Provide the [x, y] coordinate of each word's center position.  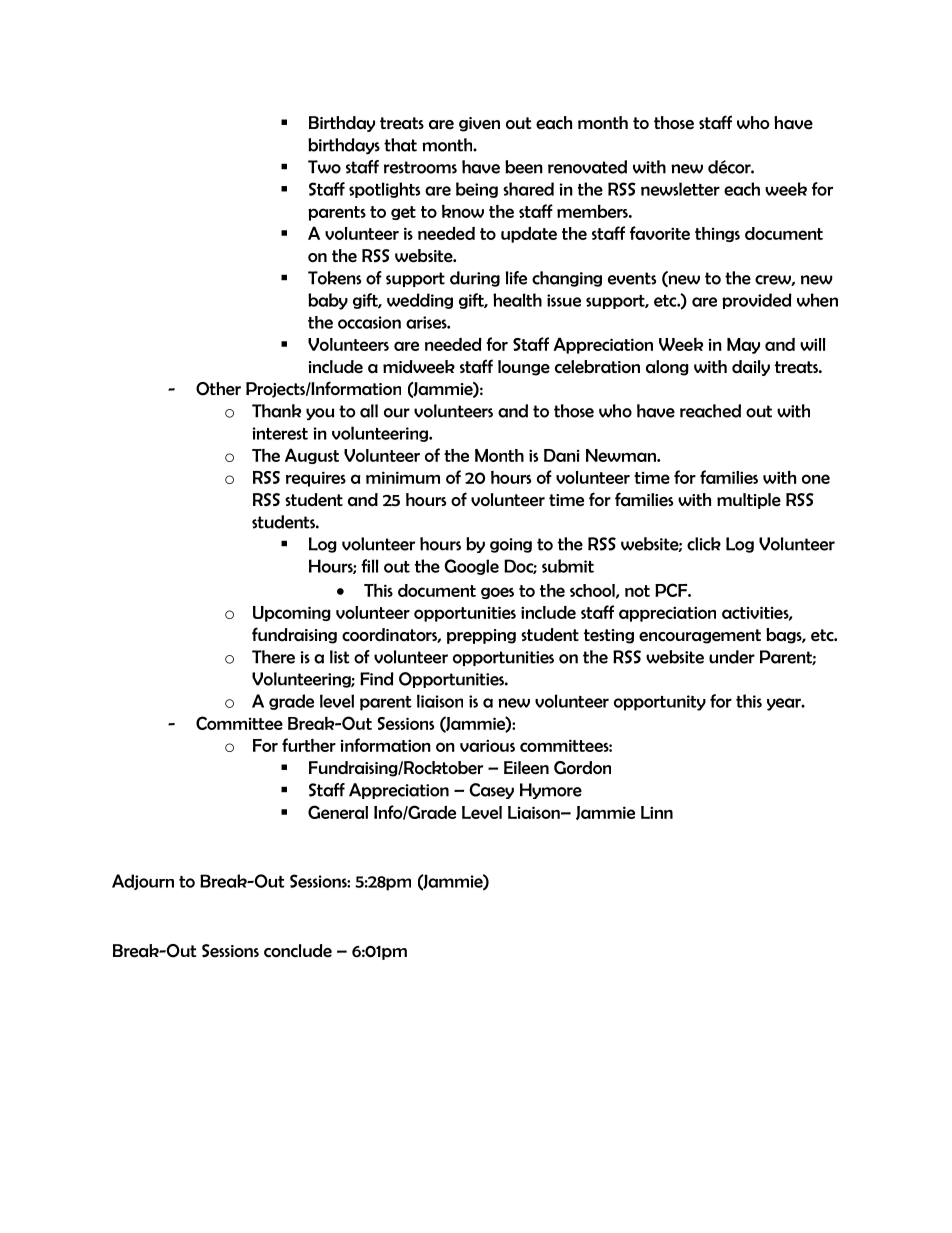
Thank [276, 411]
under [732, 657]
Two [324, 167]
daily [751, 368]
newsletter [680, 189]
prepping [481, 636]
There [273, 657]
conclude [298, 951]
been [524, 167]
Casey [491, 791]
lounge [524, 368]
